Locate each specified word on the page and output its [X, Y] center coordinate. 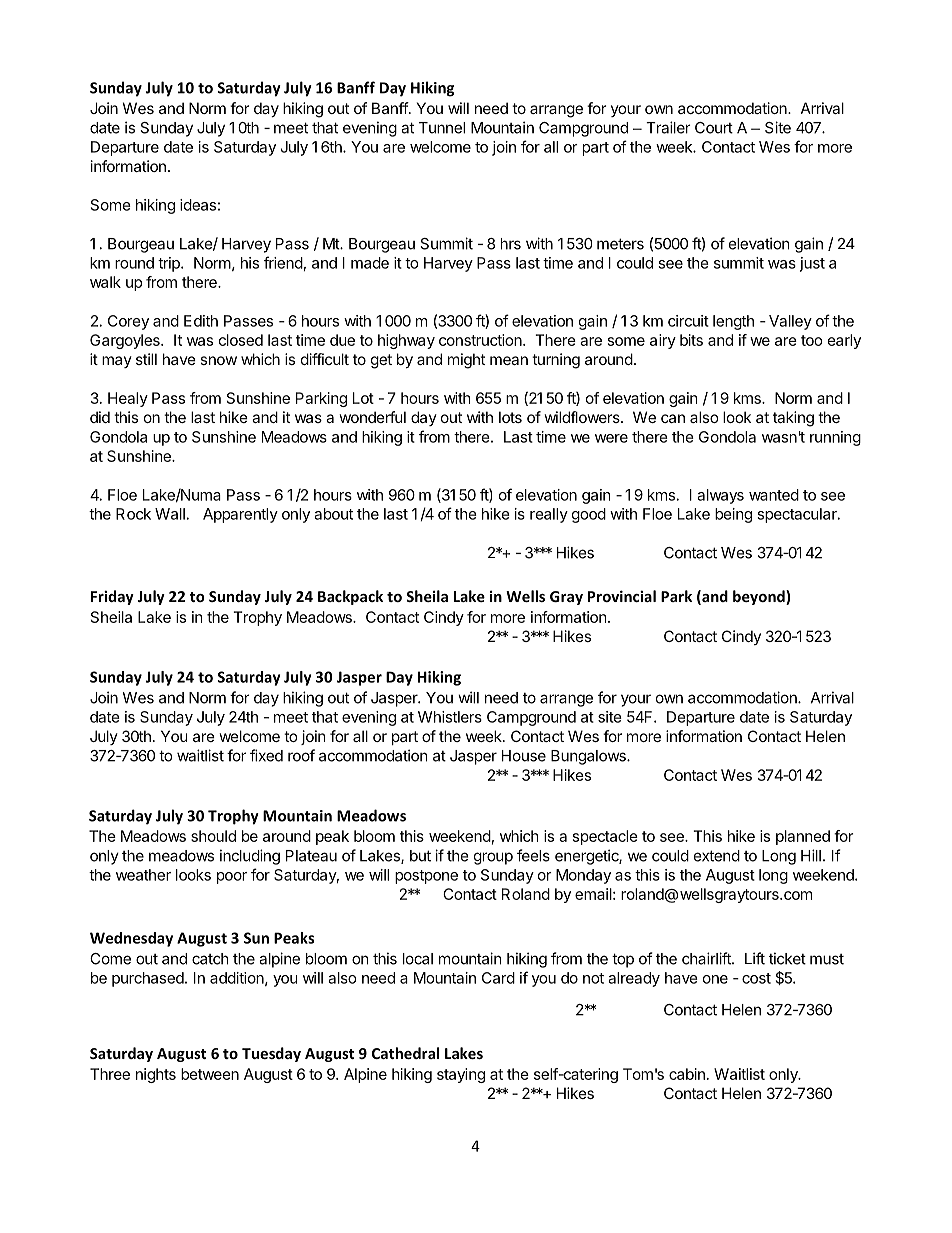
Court [714, 128]
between [210, 1074]
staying [461, 1075]
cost [756, 978]
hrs [511, 244]
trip [170, 264]
